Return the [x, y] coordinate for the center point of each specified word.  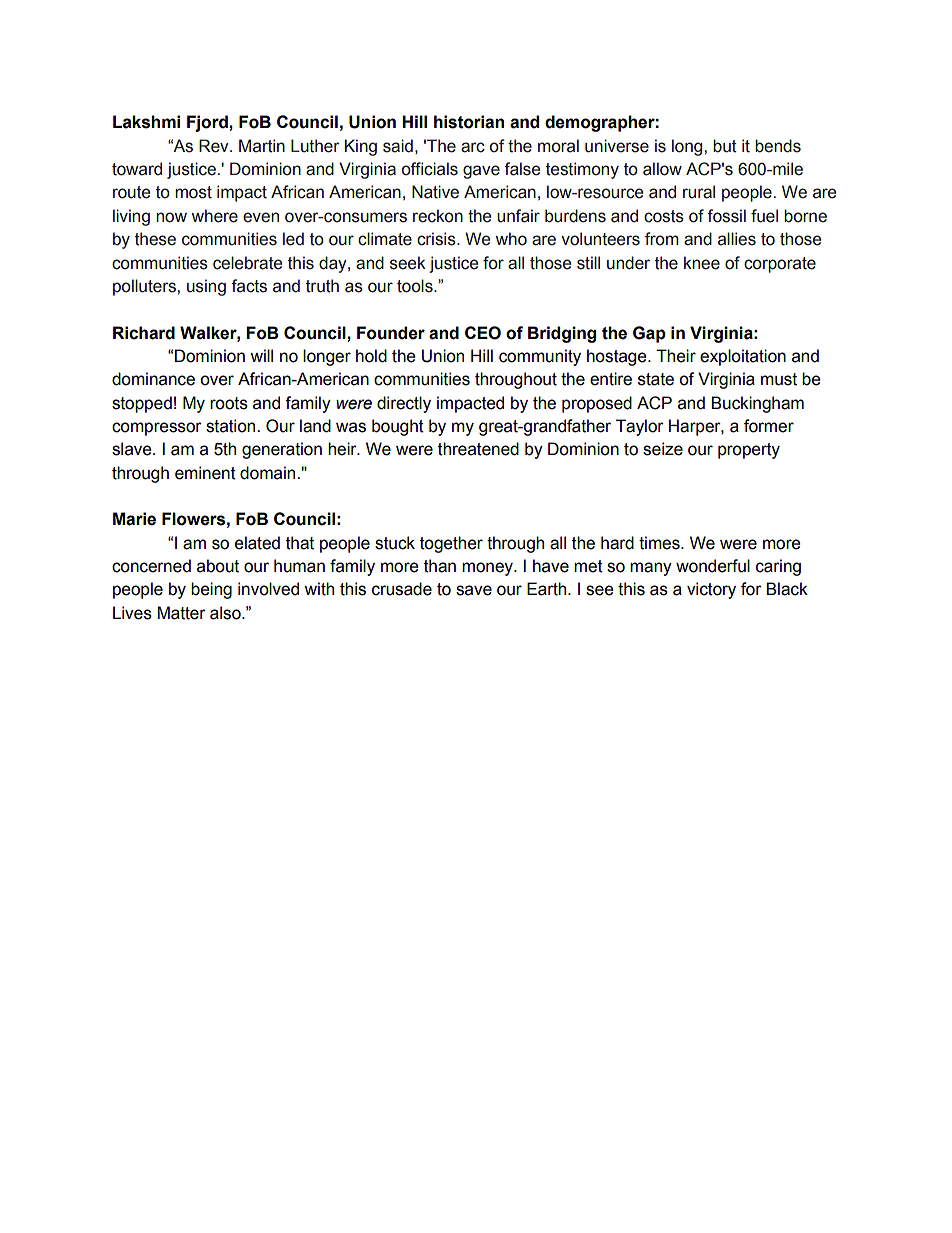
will [261, 355]
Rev [215, 146]
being [211, 590]
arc [473, 147]
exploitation [743, 357]
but [725, 146]
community [540, 357]
